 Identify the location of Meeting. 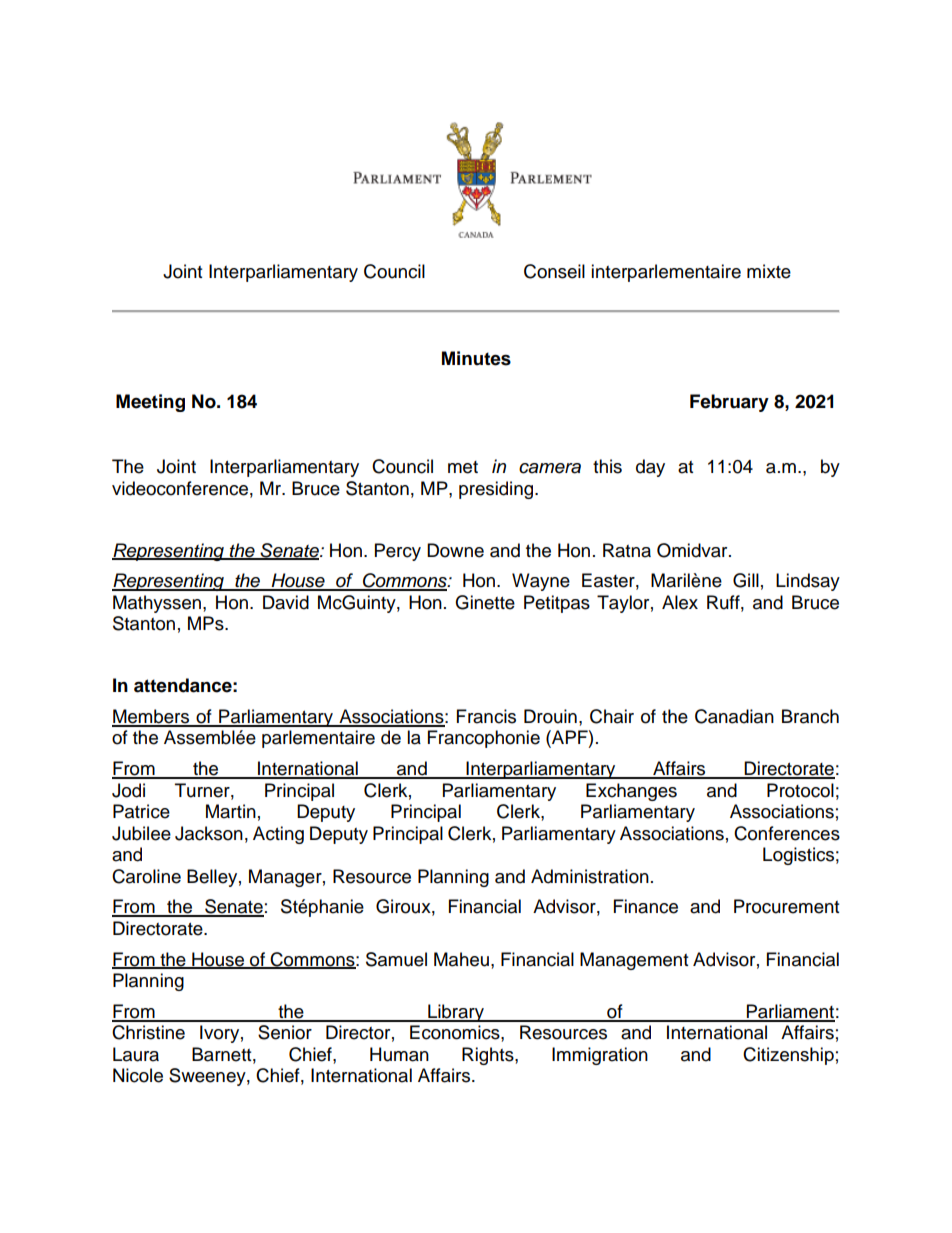
(150, 403).
